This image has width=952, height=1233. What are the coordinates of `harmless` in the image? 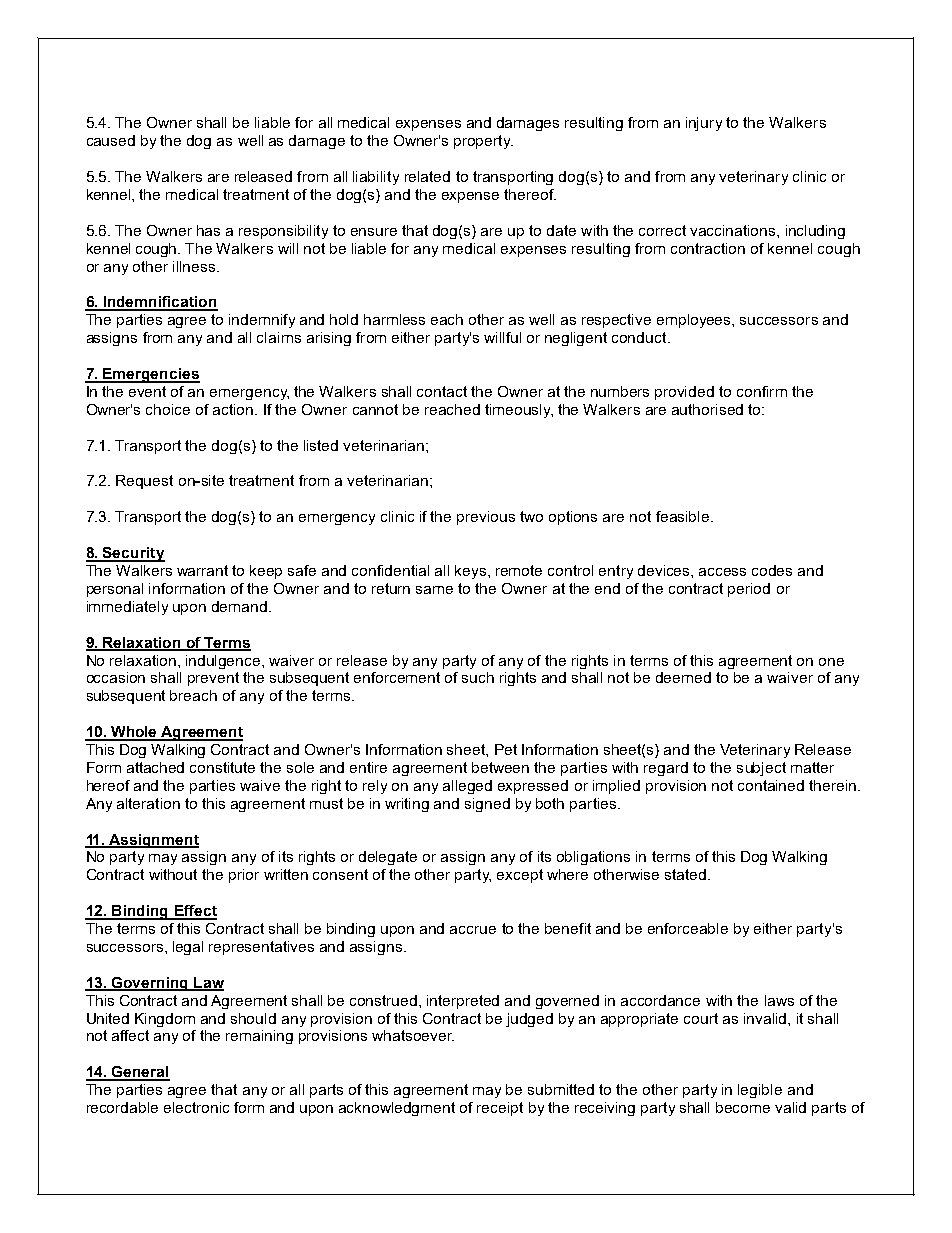 It's located at (394, 319).
